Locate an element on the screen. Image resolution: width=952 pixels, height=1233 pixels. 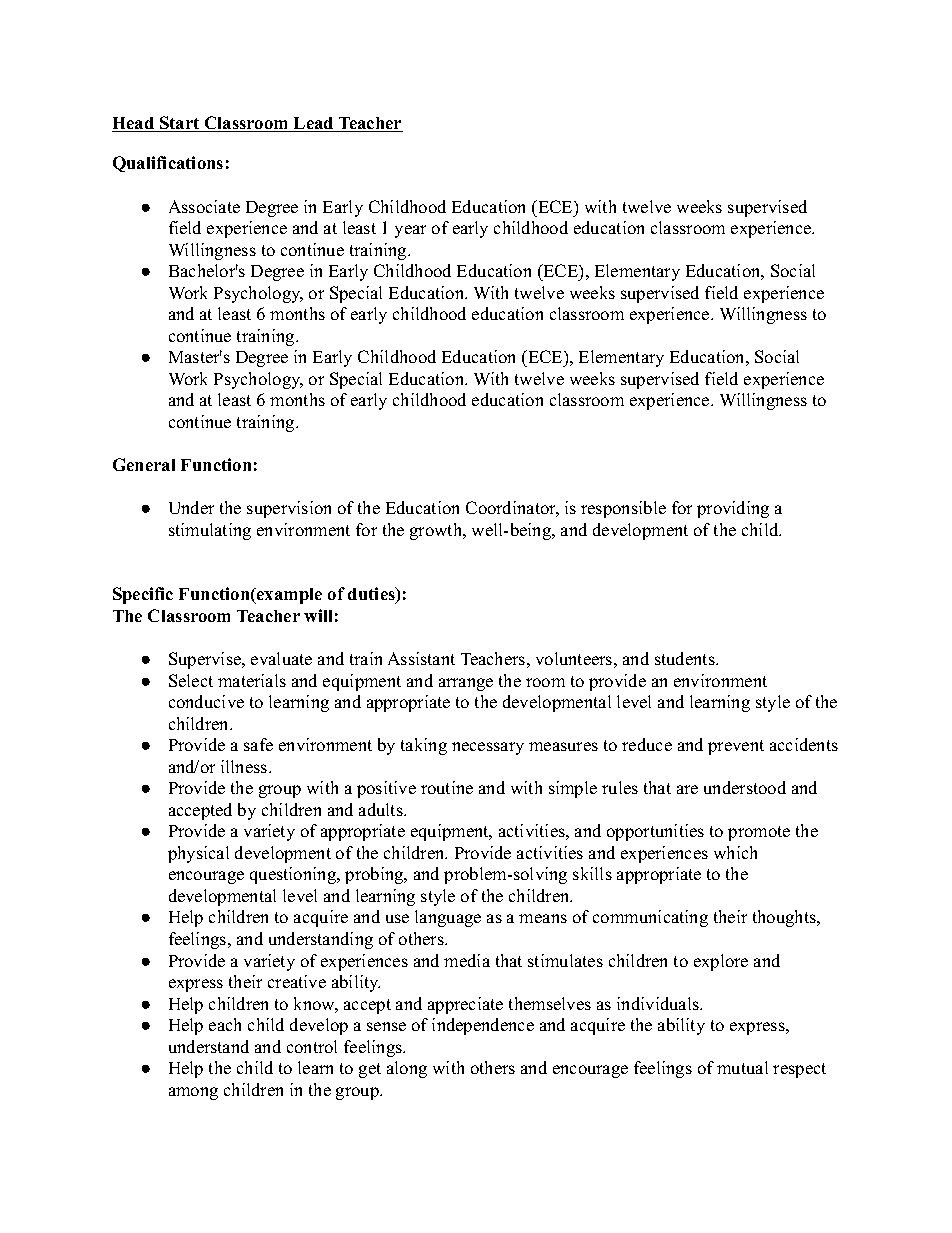
illness is located at coordinates (245, 766).
